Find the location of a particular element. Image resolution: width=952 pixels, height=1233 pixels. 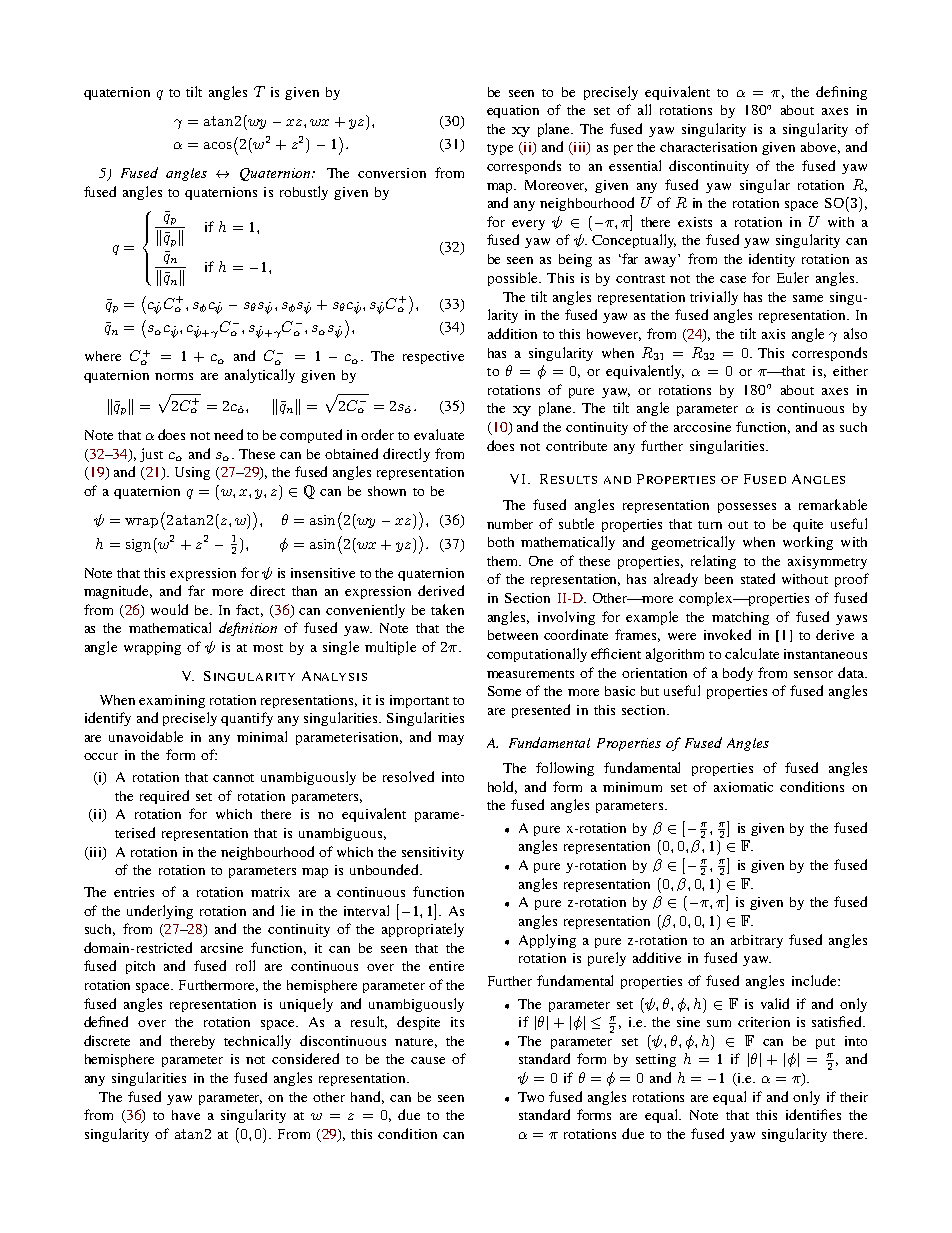

taken is located at coordinates (447, 609).
